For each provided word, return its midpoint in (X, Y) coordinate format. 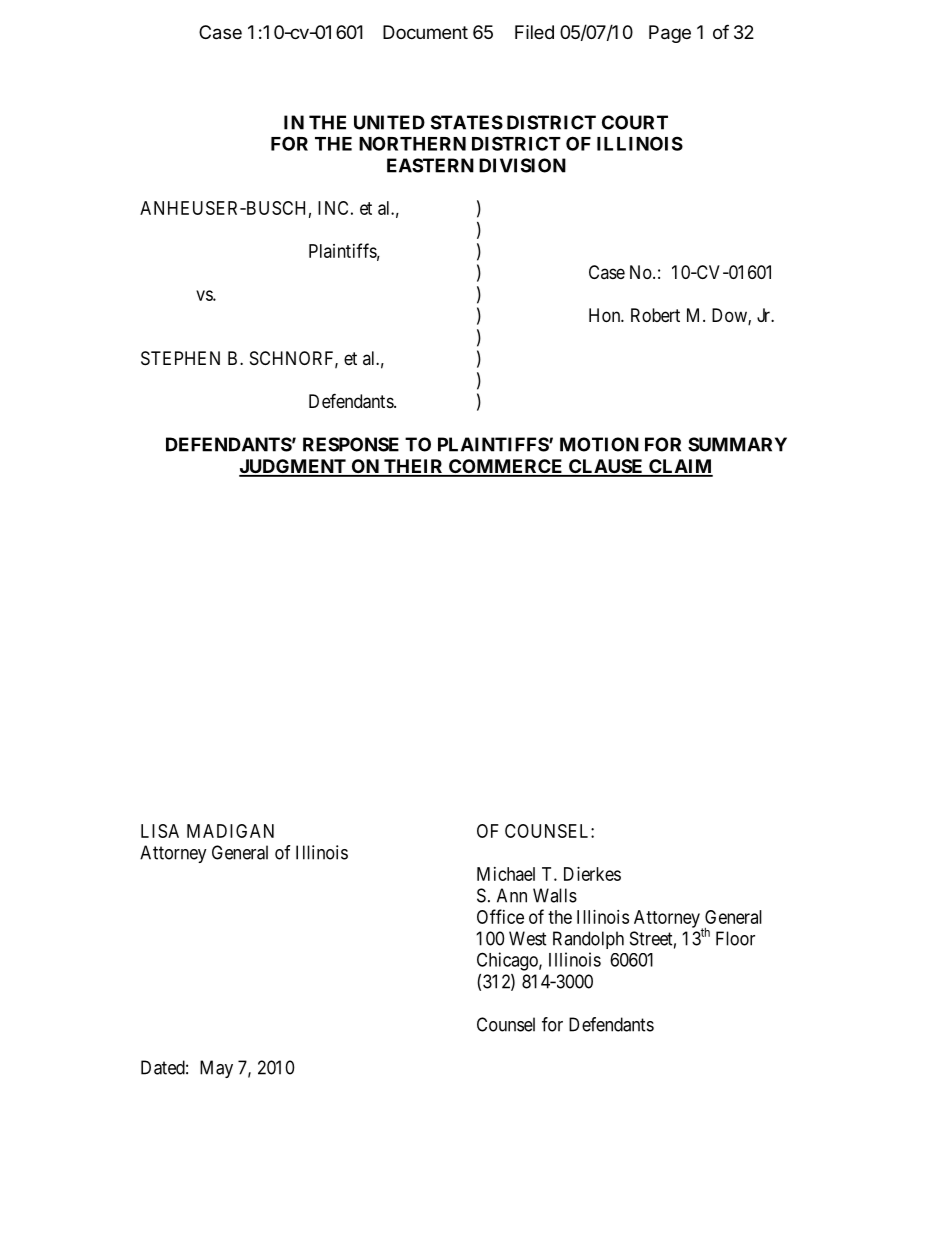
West (528, 938)
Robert (655, 315)
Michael (506, 874)
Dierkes (592, 874)
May (216, 1069)
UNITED (389, 122)
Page (670, 34)
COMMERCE (506, 467)
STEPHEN (180, 358)
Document (425, 32)
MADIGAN (230, 831)
